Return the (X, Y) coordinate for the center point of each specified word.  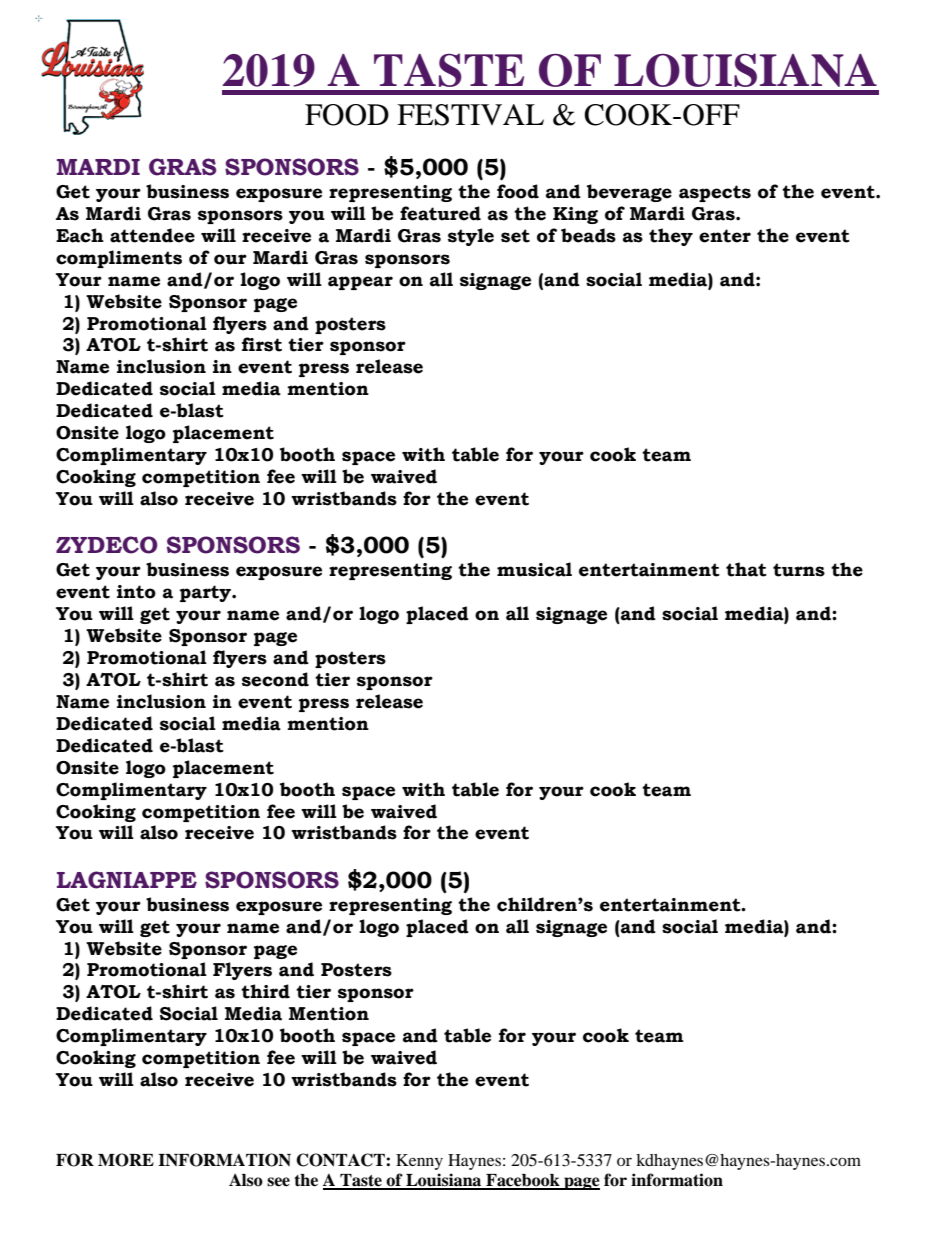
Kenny (419, 1162)
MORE (126, 1160)
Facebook (523, 1181)
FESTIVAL (470, 115)
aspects (715, 193)
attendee (152, 235)
